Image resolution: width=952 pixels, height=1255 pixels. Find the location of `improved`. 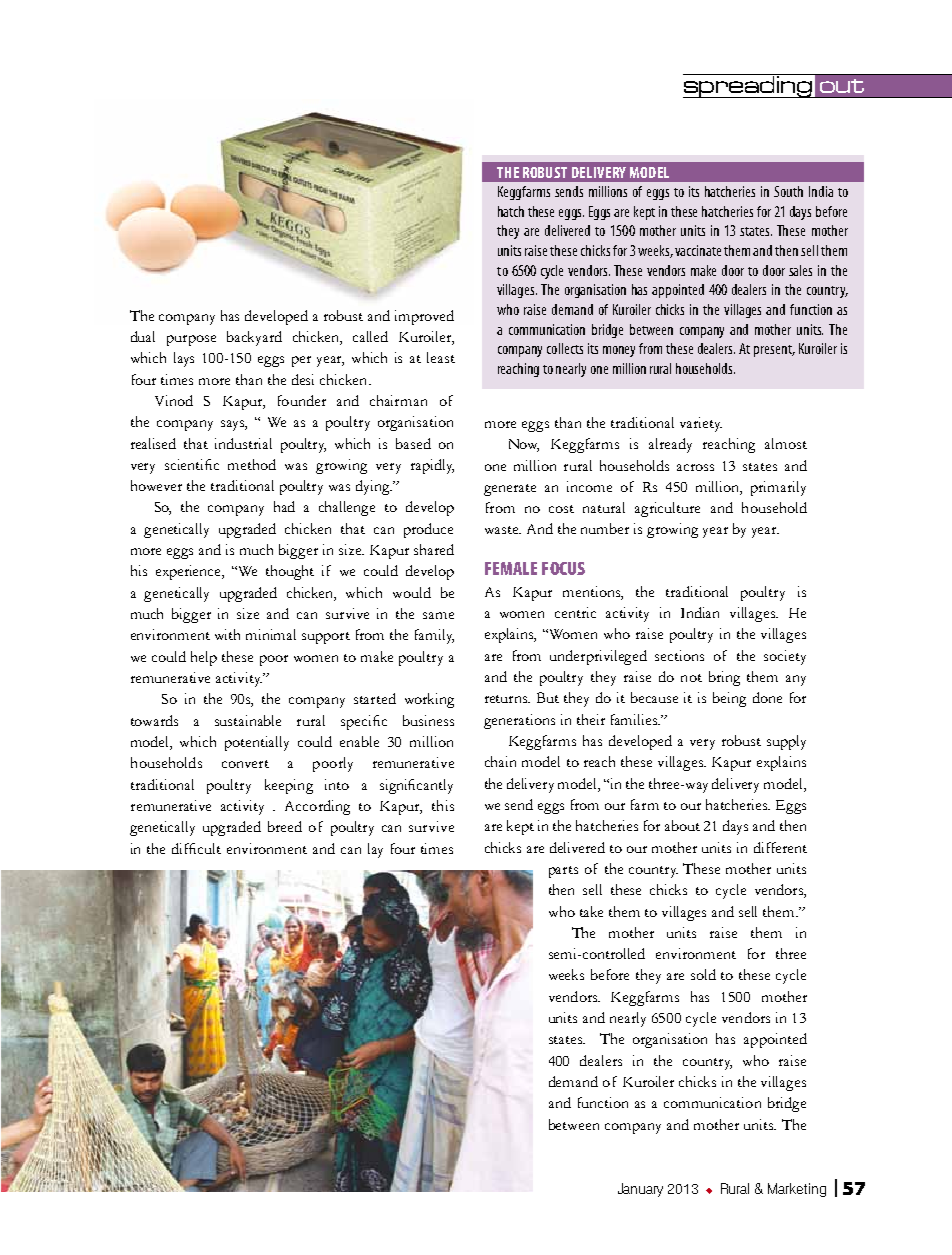

improved is located at coordinates (424, 317).
